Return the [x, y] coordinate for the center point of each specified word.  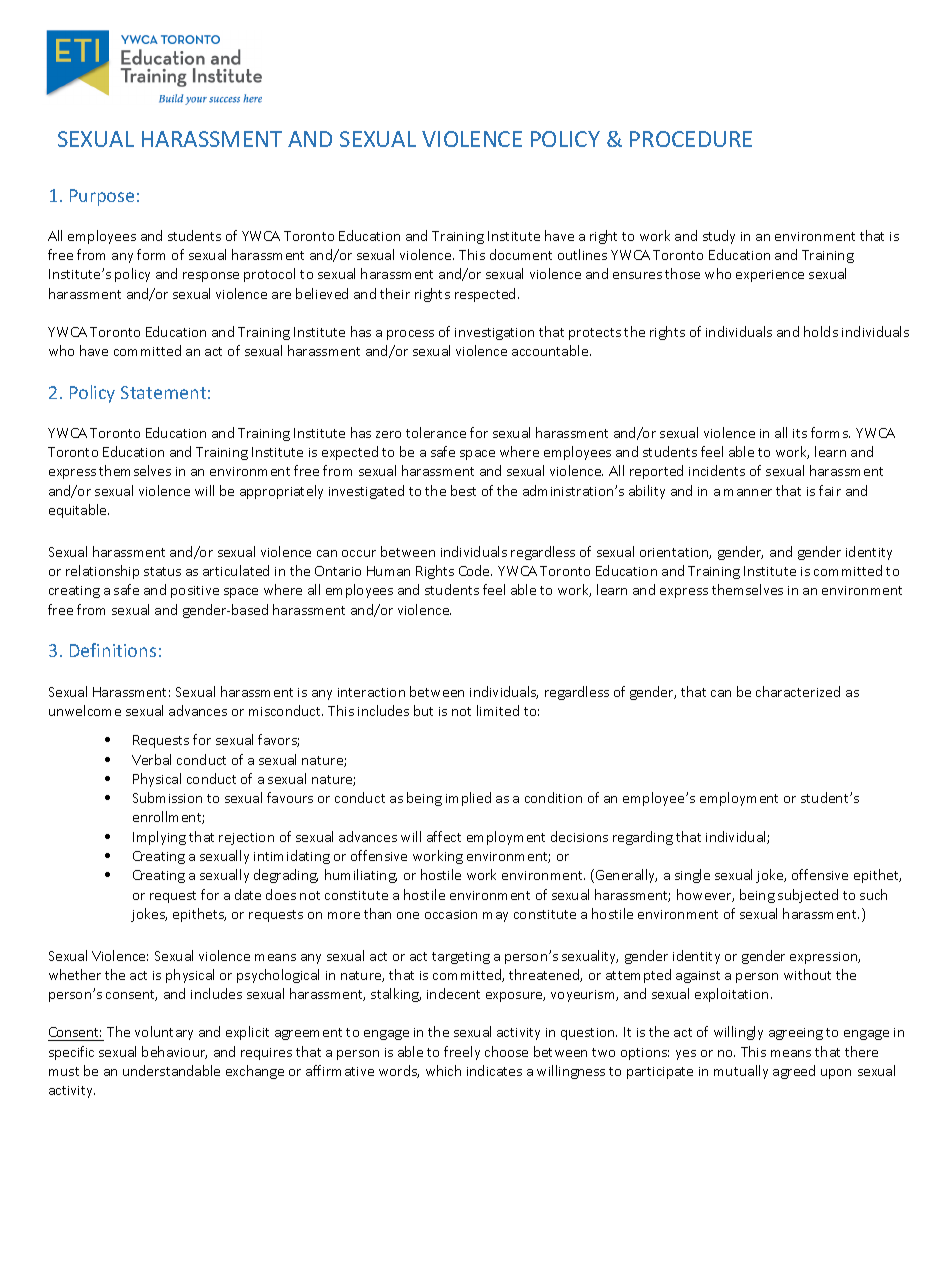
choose [506, 1051]
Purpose [102, 197]
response [211, 277]
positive [195, 592]
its [800, 433]
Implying [159, 838]
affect [444, 836]
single [692, 876]
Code [475, 570]
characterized [798, 691]
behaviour [174, 1052]
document [521, 254]
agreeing [796, 1034]
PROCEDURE [691, 139]
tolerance [436, 432]
